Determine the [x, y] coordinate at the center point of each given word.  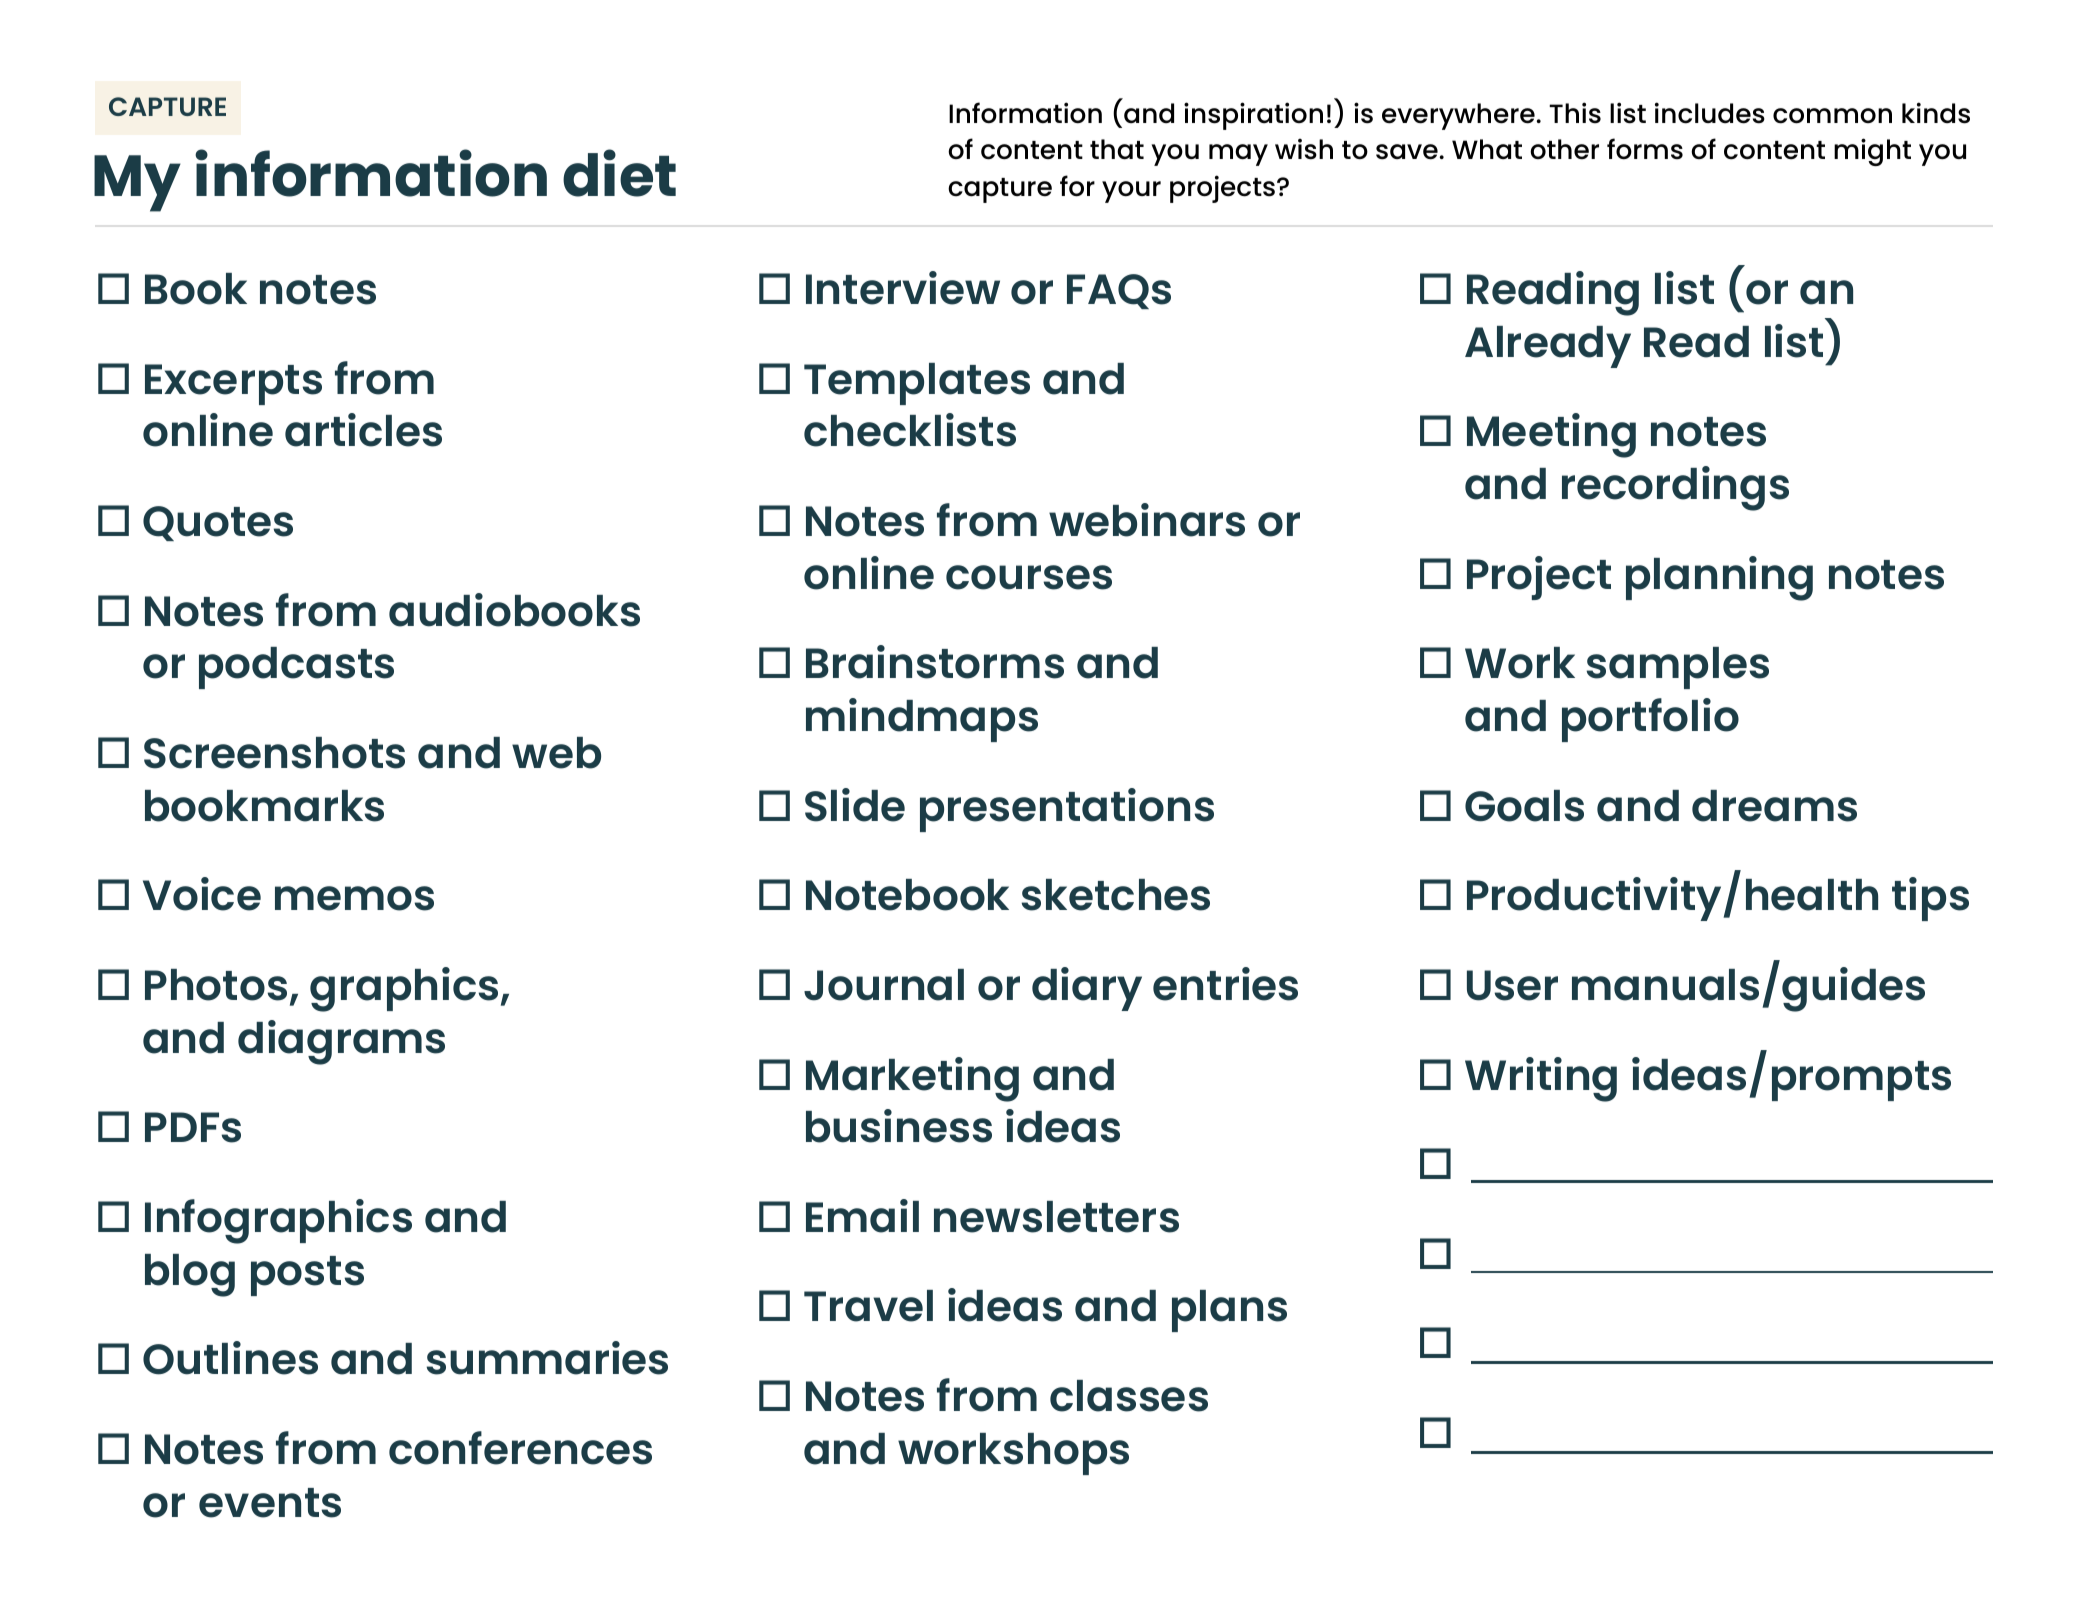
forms [1645, 149]
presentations [1067, 810]
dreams [1774, 806]
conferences [520, 1448]
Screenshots [274, 753]
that [1117, 149]
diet [619, 173]
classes [1129, 1396]
